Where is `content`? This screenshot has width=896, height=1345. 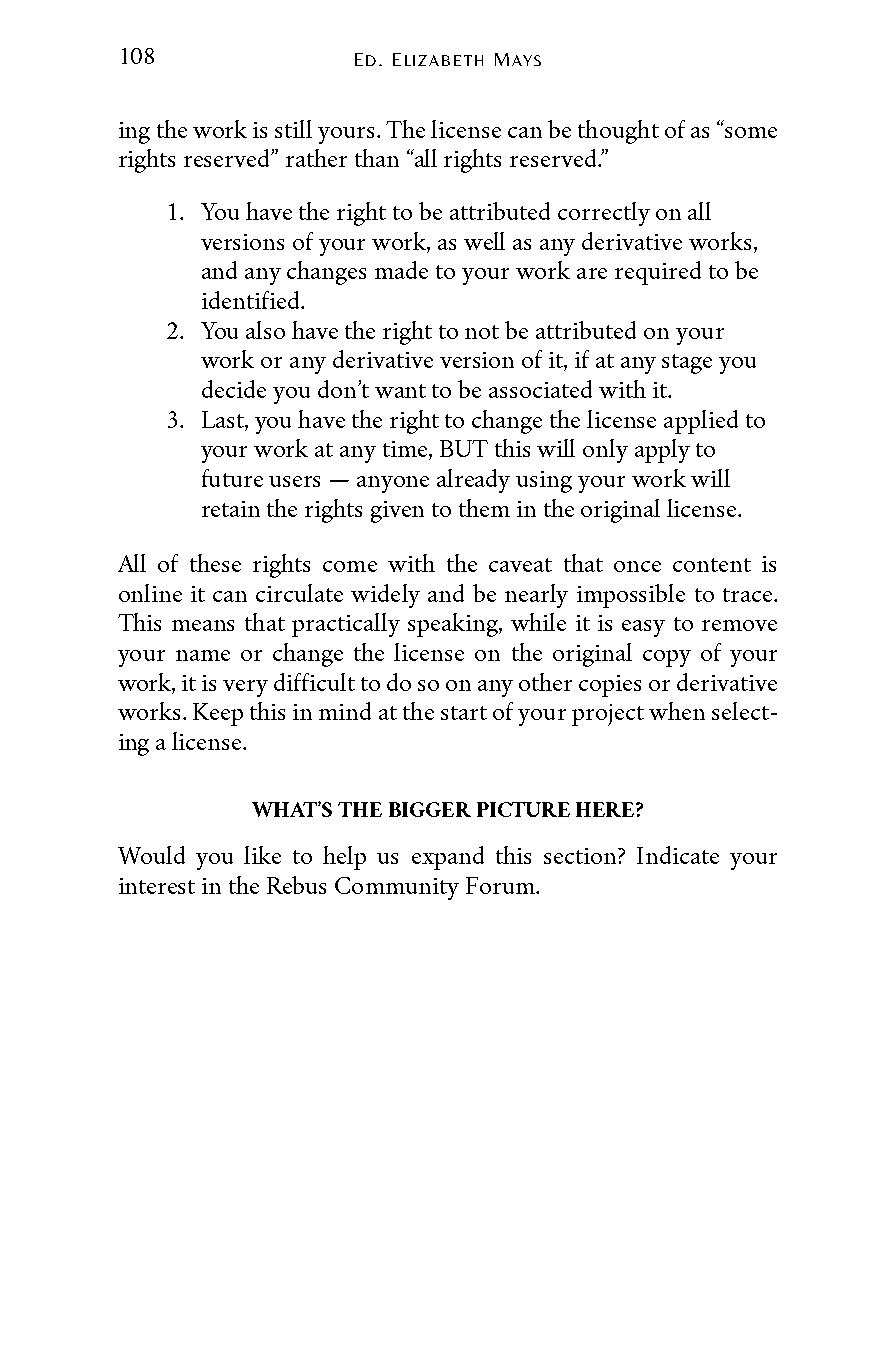 content is located at coordinates (712, 565).
